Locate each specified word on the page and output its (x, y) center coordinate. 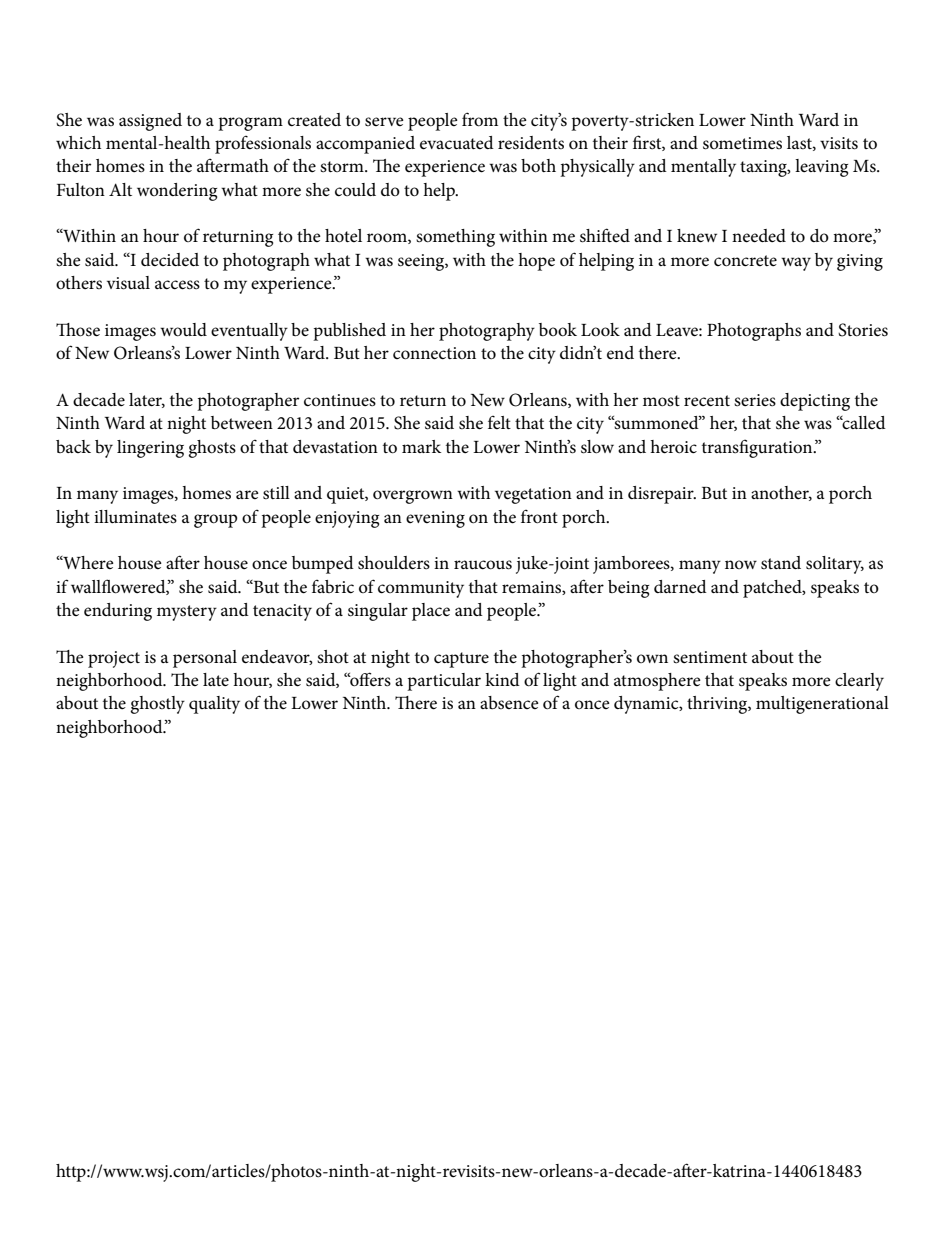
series (755, 400)
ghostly (157, 705)
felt (499, 422)
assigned (150, 122)
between (242, 423)
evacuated (457, 143)
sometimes (742, 143)
